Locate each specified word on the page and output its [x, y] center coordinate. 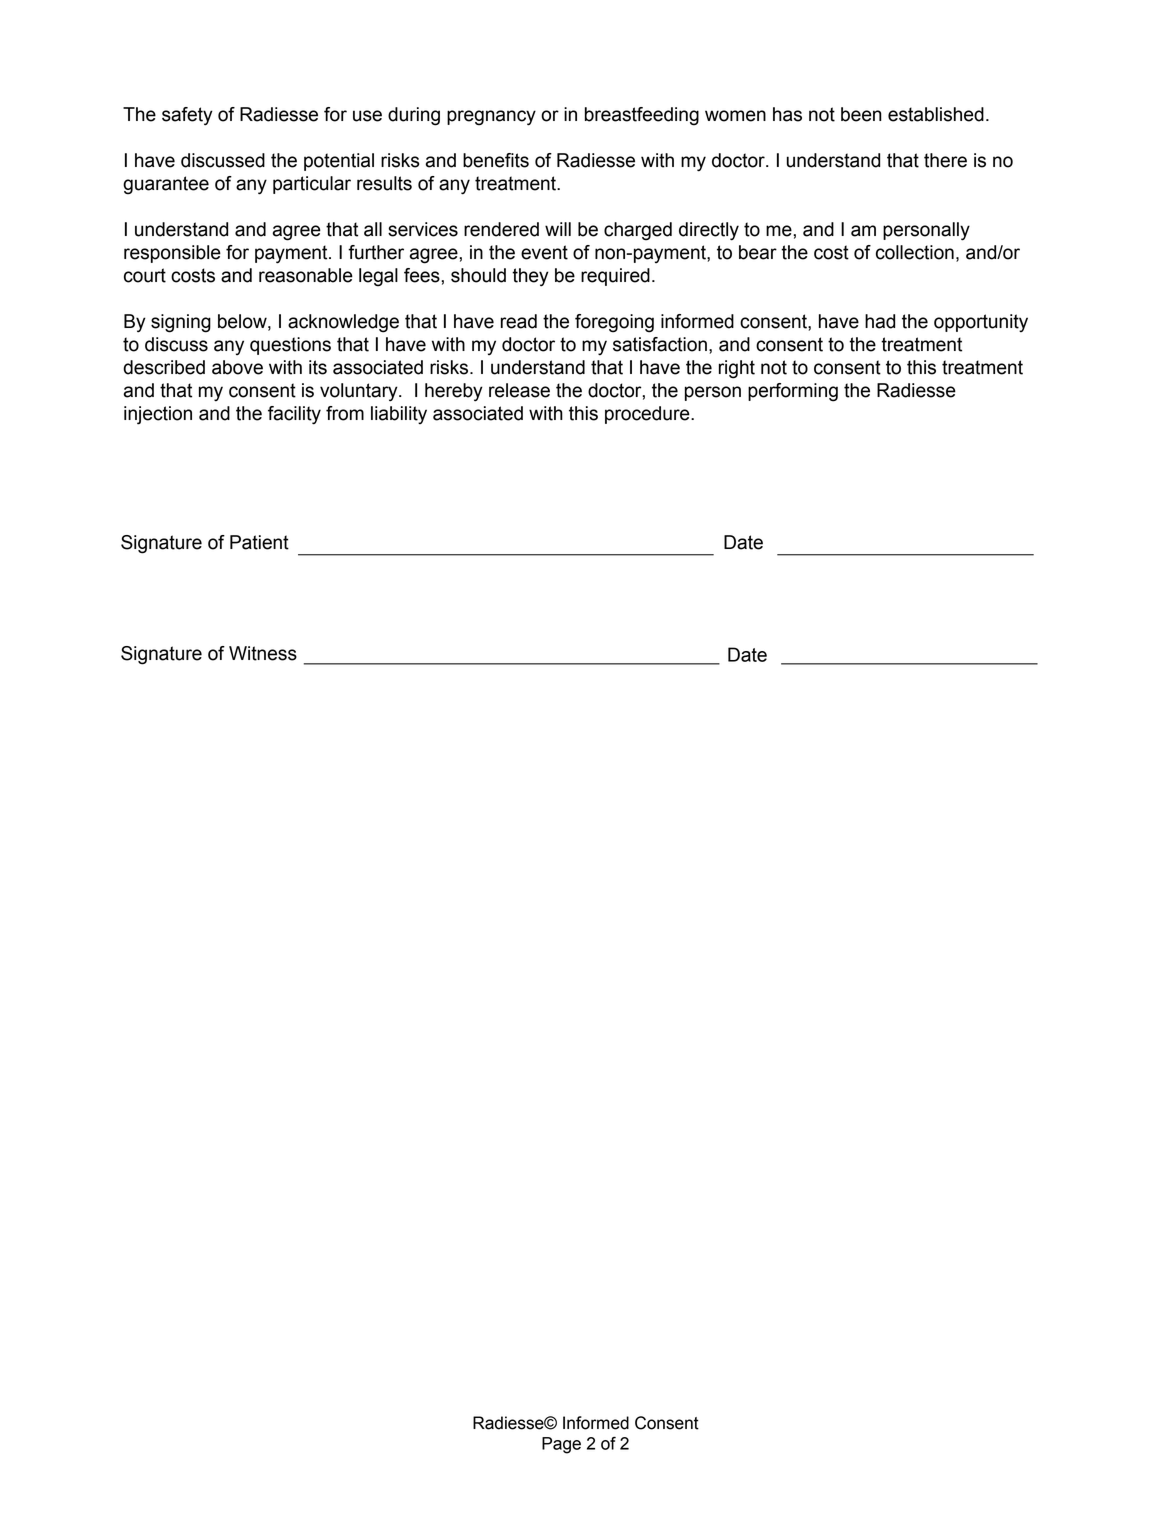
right [737, 369]
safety [187, 116]
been [861, 114]
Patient [259, 542]
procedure [648, 415]
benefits [496, 160]
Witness [263, 653]
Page [561, 1445]
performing [793, 392]
